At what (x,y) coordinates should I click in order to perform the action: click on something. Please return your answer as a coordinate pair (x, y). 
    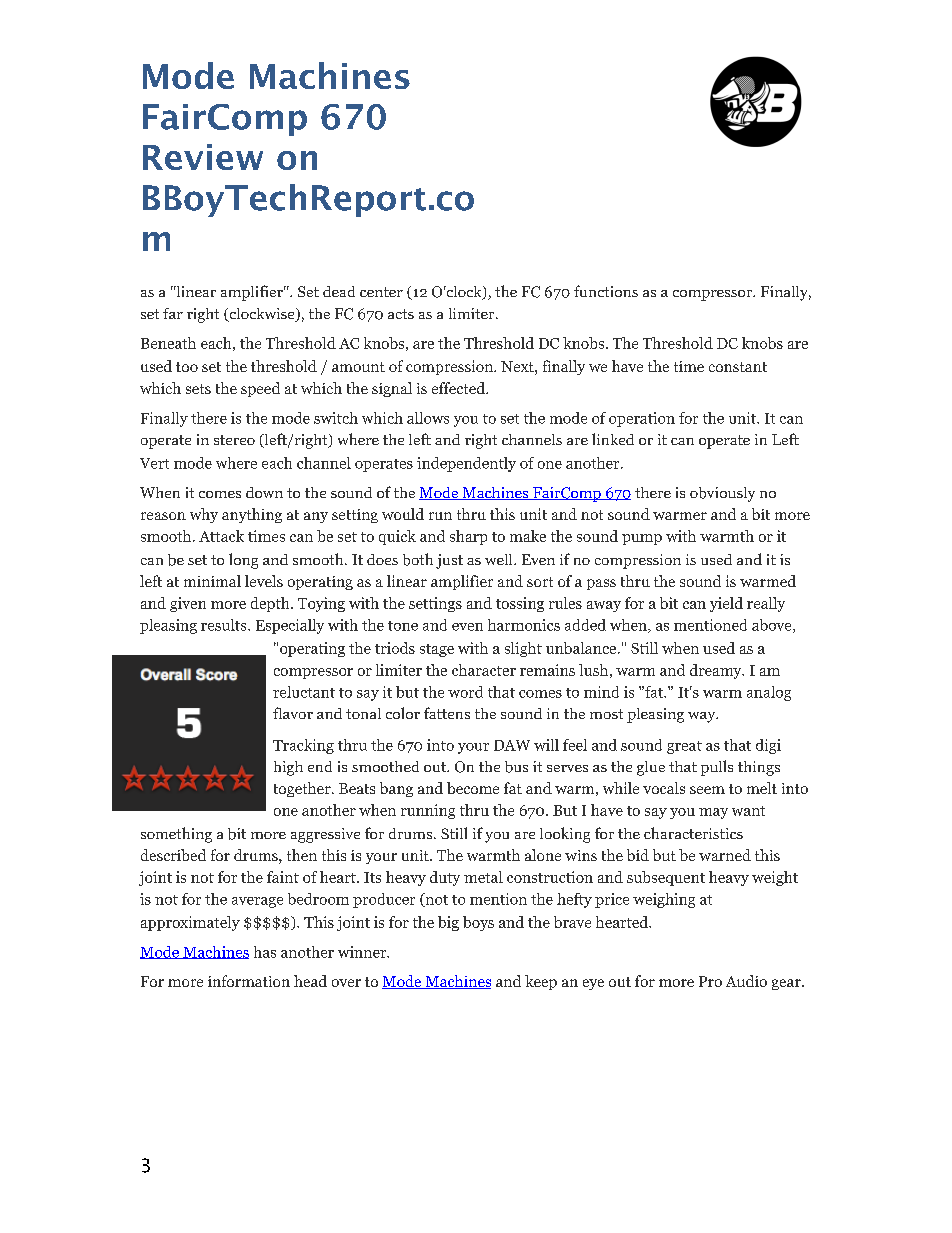
    Looking at the image, I should click on (176, 835).
